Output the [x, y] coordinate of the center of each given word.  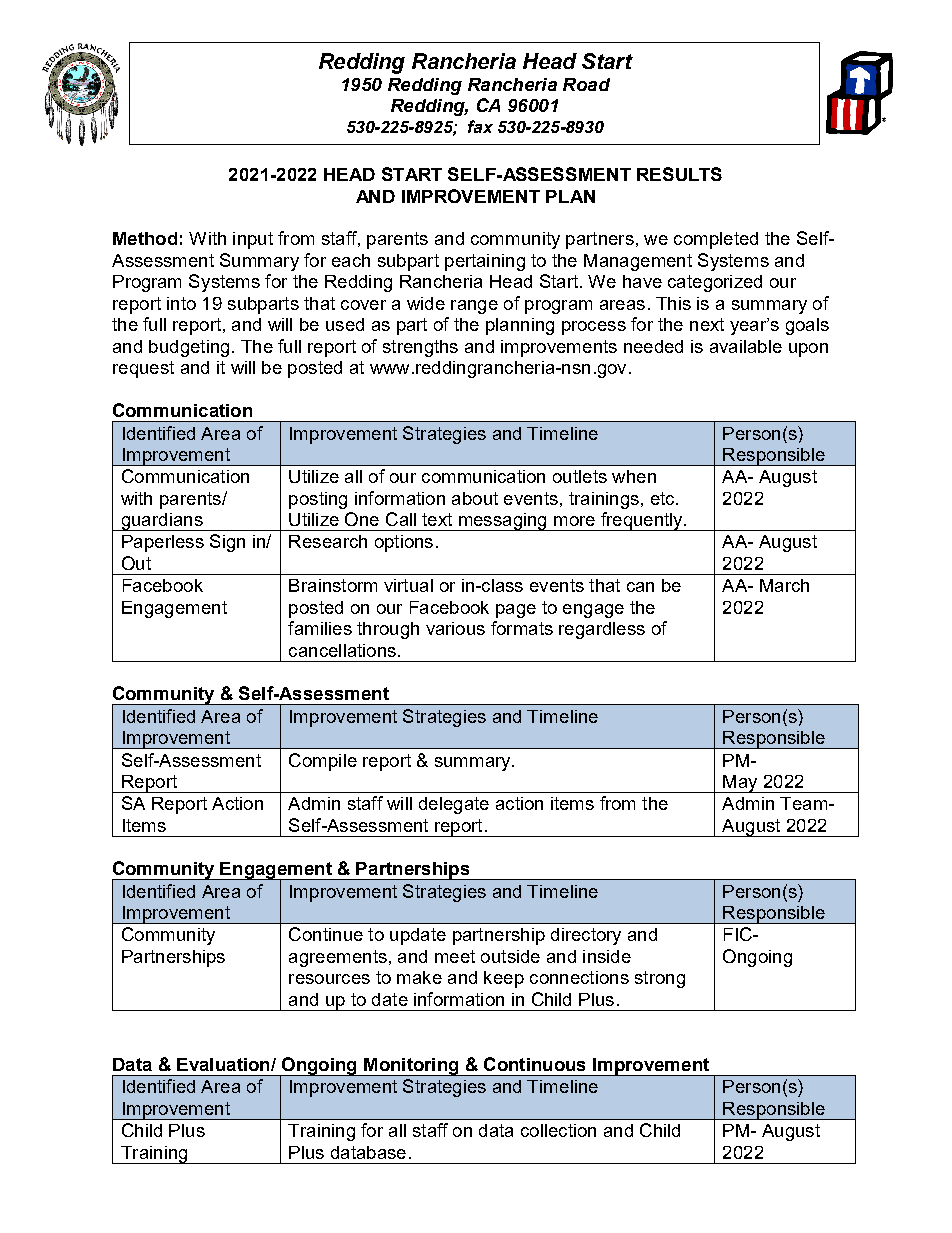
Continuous [534, 1064]
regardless [602, 630]
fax [480, 126]
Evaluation [224, 1064]
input [253, 240]
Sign [227, 543]
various [455, 628]
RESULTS [679, 174]
